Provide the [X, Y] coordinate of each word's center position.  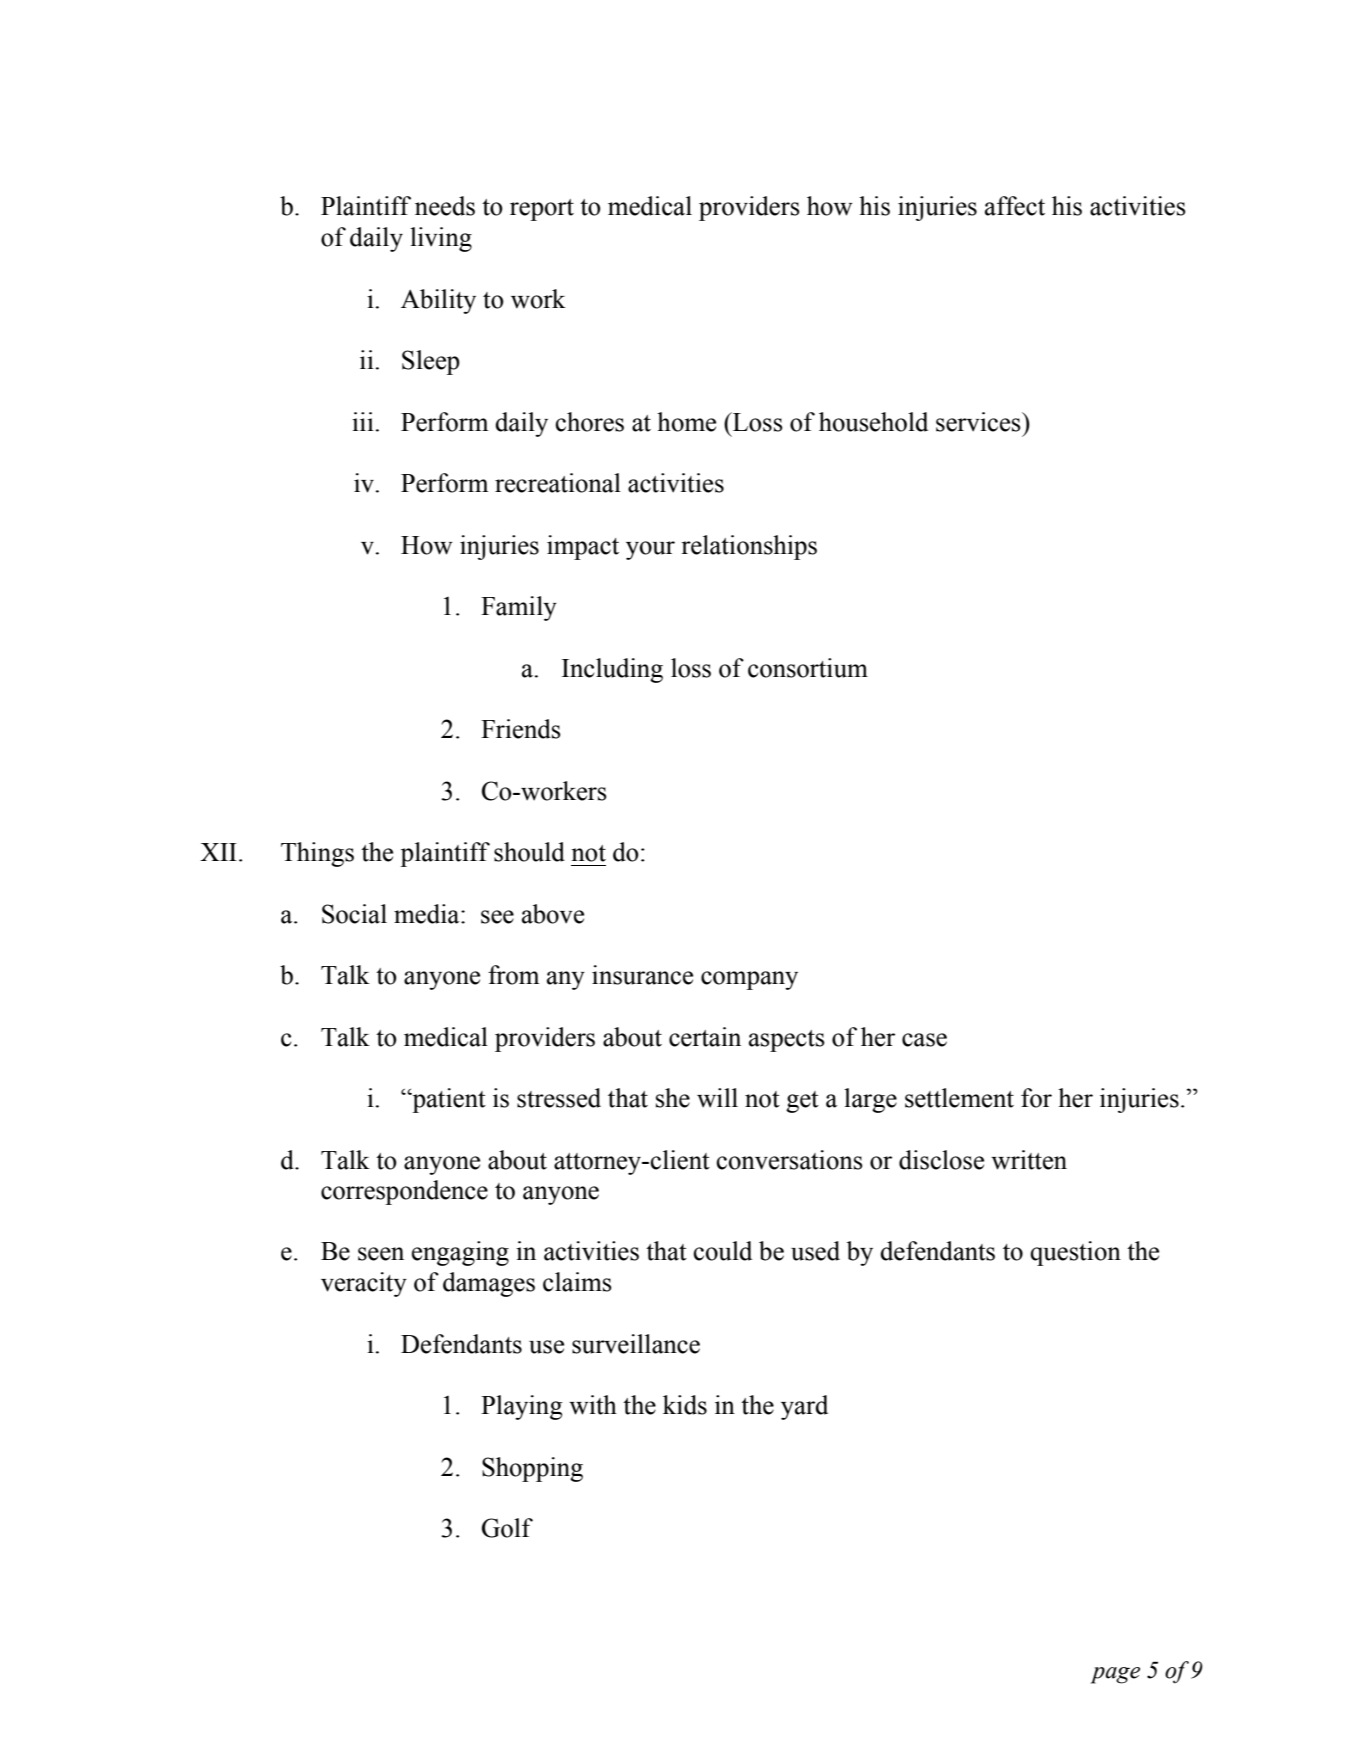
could [722, 1251]
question [1075, 1253]
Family [519, 608]
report [542, 210]
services [979, 422]
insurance [642, 975]
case [924, 1040]
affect [1015, 206]
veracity [364, 1284]
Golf [507, 1528]
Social [354, 914]
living [441, 239]
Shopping [532, 1469]
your [650, 550]
